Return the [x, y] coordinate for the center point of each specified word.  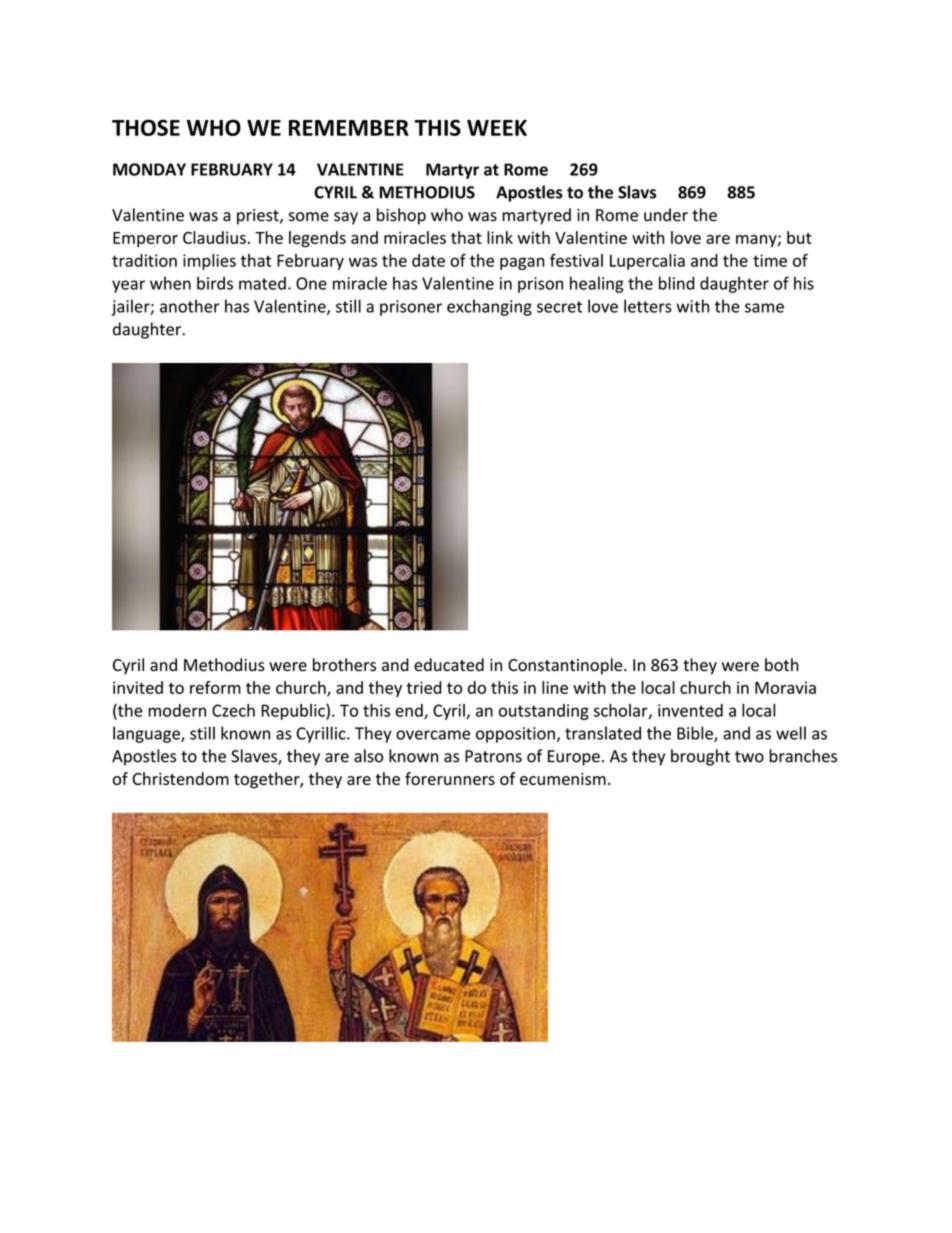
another [190, 306]
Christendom [181, 778]
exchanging [489, 307]
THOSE [146, 127]
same [764, 308]
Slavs [637, 192]
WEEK [497, 128]
